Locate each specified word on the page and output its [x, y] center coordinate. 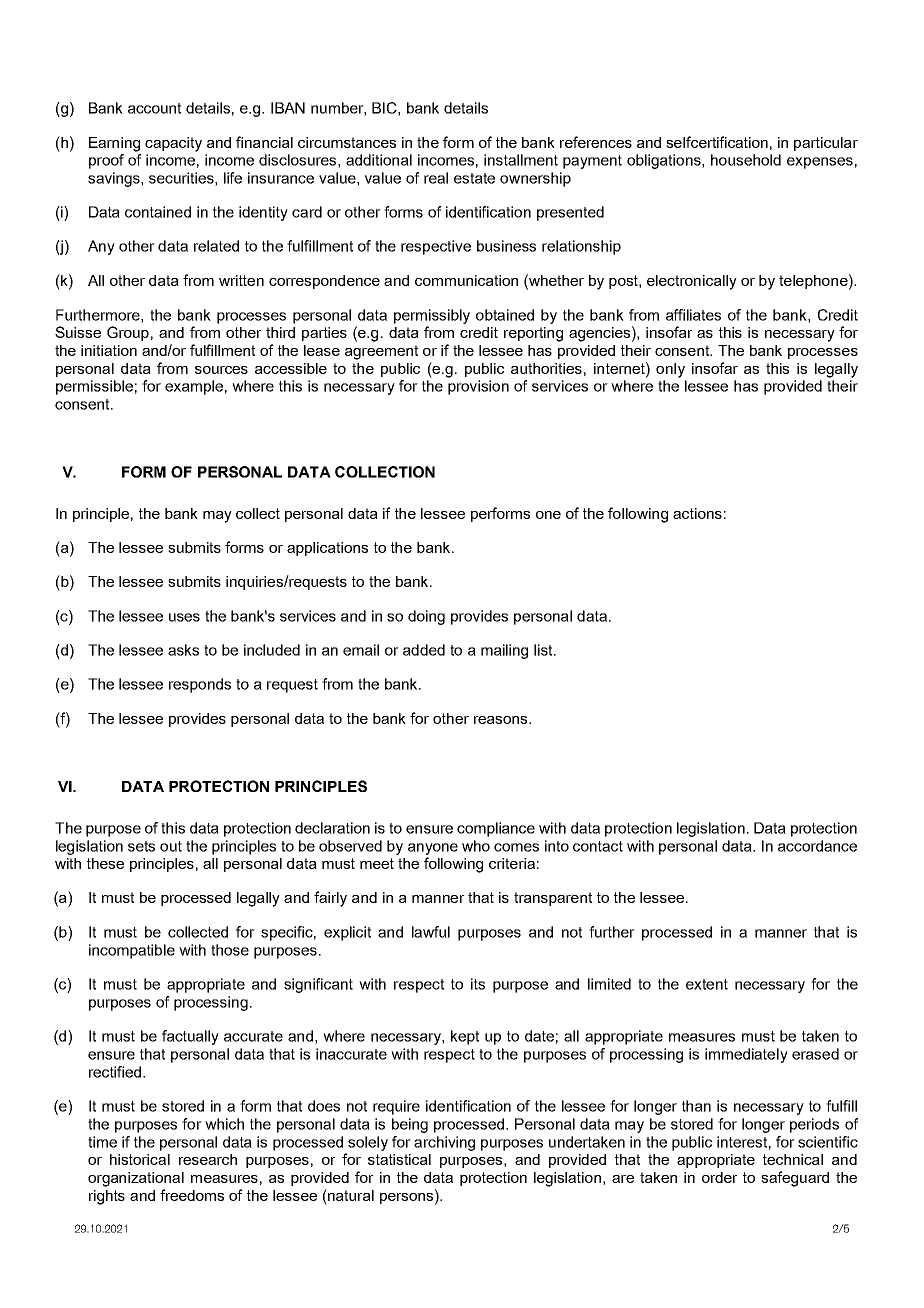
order [720, 1177]
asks [183, 650]
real [436, 178]
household [746, 160]
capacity [173, 144]
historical [140, 1159]
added [424, 650]
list [544, 650]
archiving [444, 1143]
